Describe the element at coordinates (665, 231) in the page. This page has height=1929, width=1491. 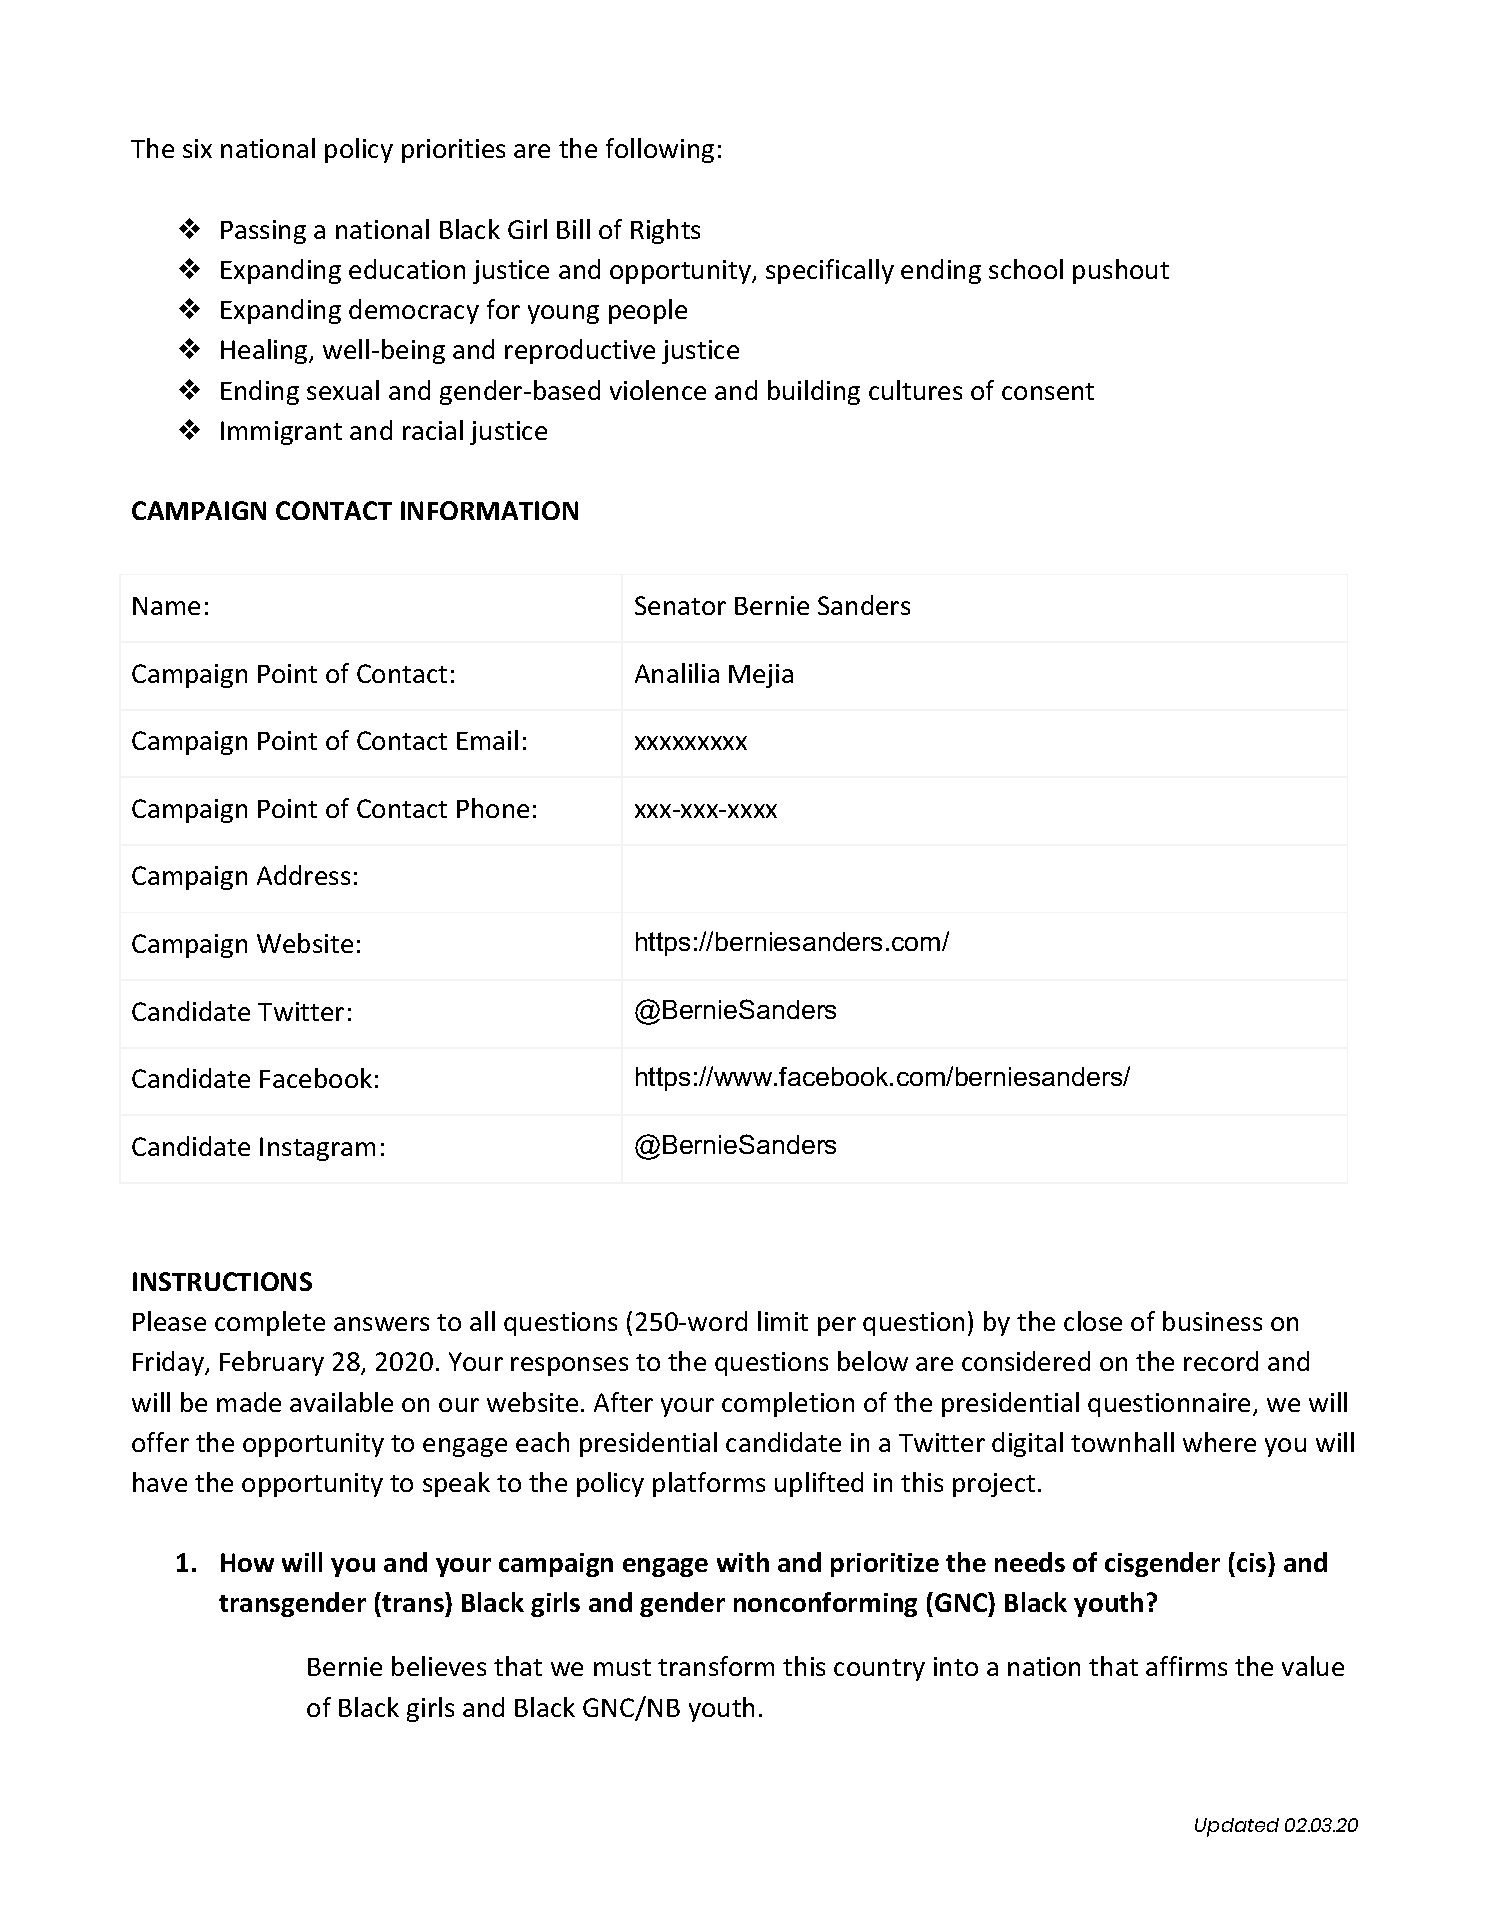
I see `Rights` at that location.
